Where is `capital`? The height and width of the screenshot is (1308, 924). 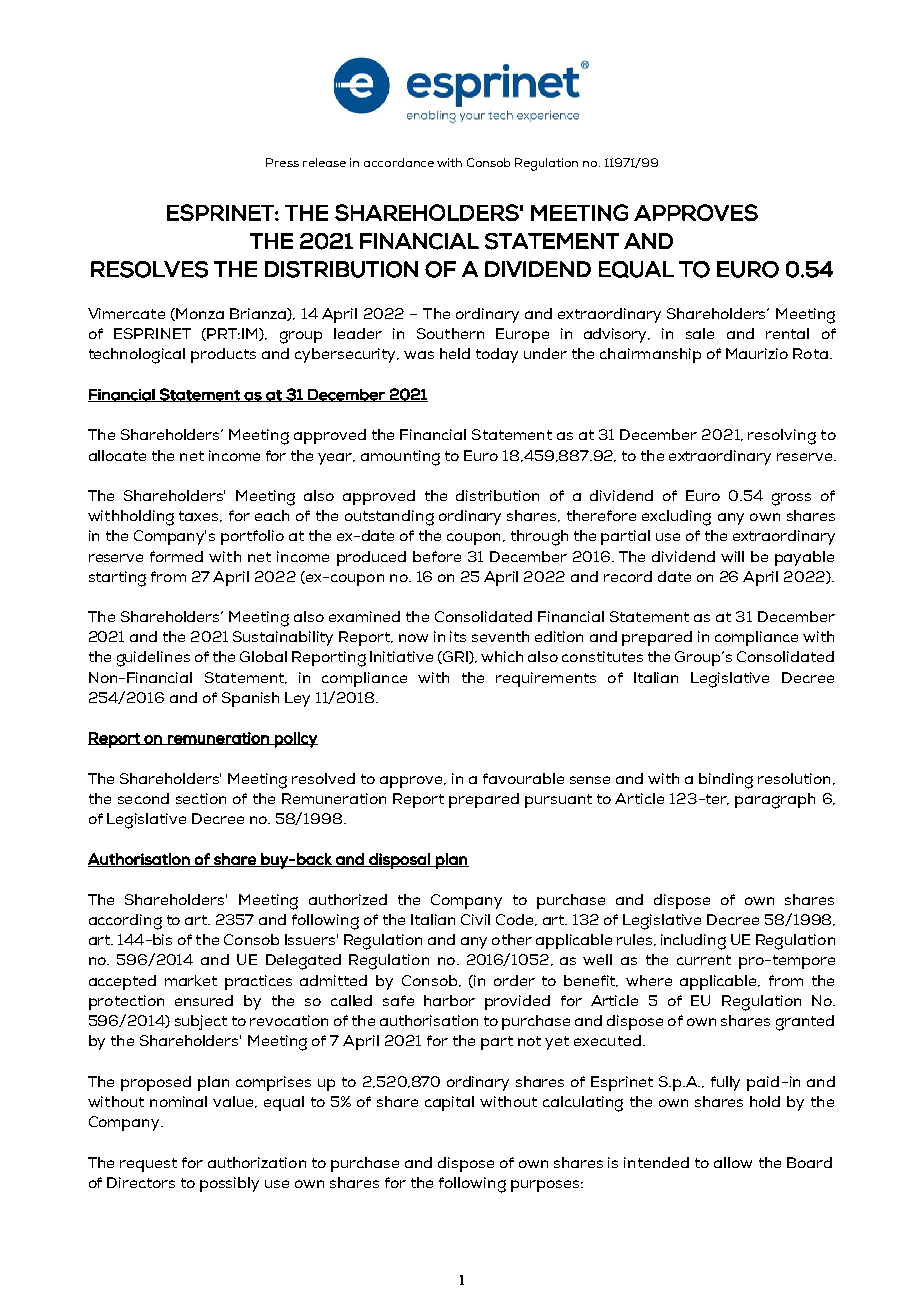
capital is located at coordinates (449, 1103).
